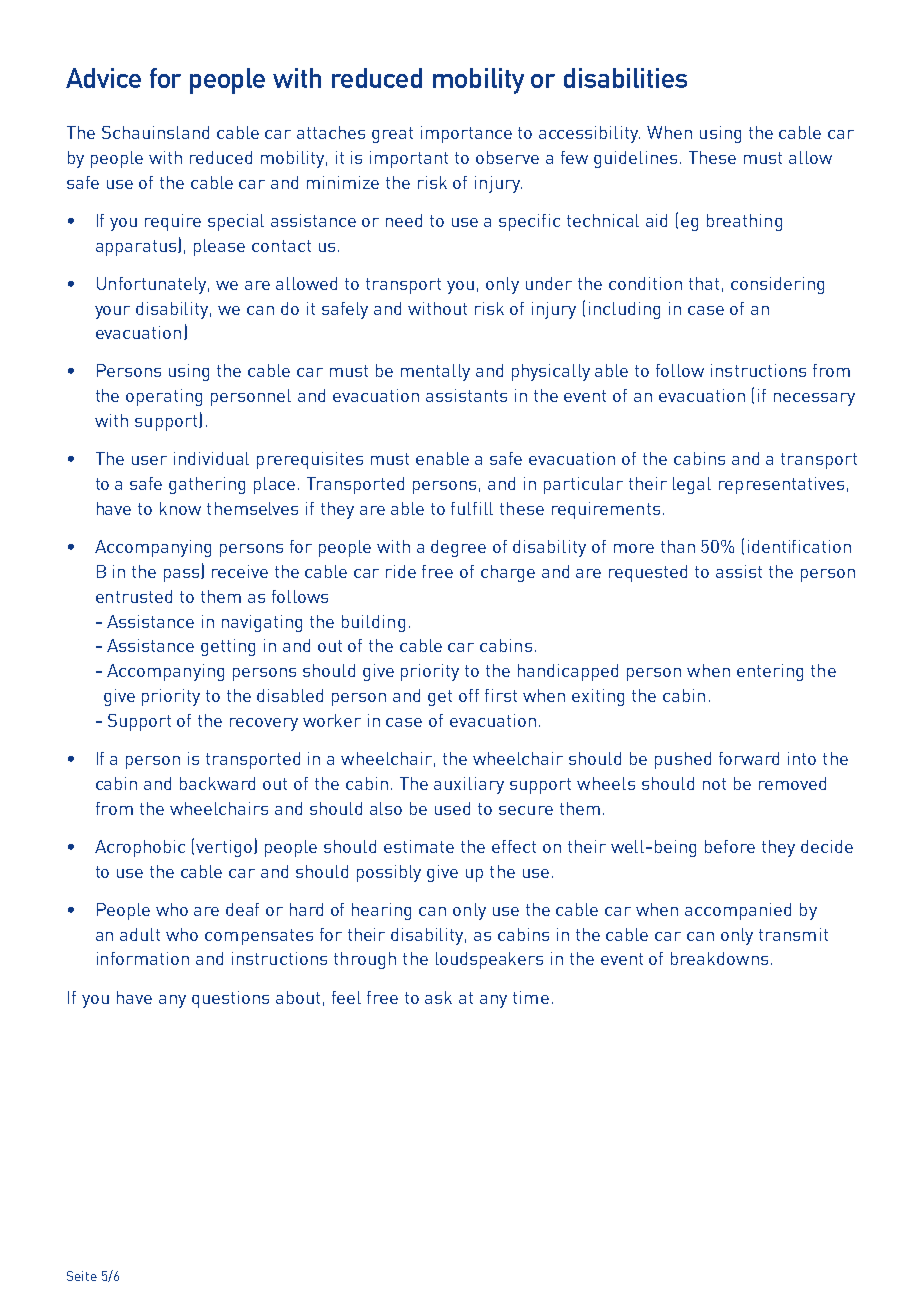 Image resolution: width=924 pixels, height=1308 pixels. Describe the element at coordinates (228, 647) in the page. I see `getting` at that location.
